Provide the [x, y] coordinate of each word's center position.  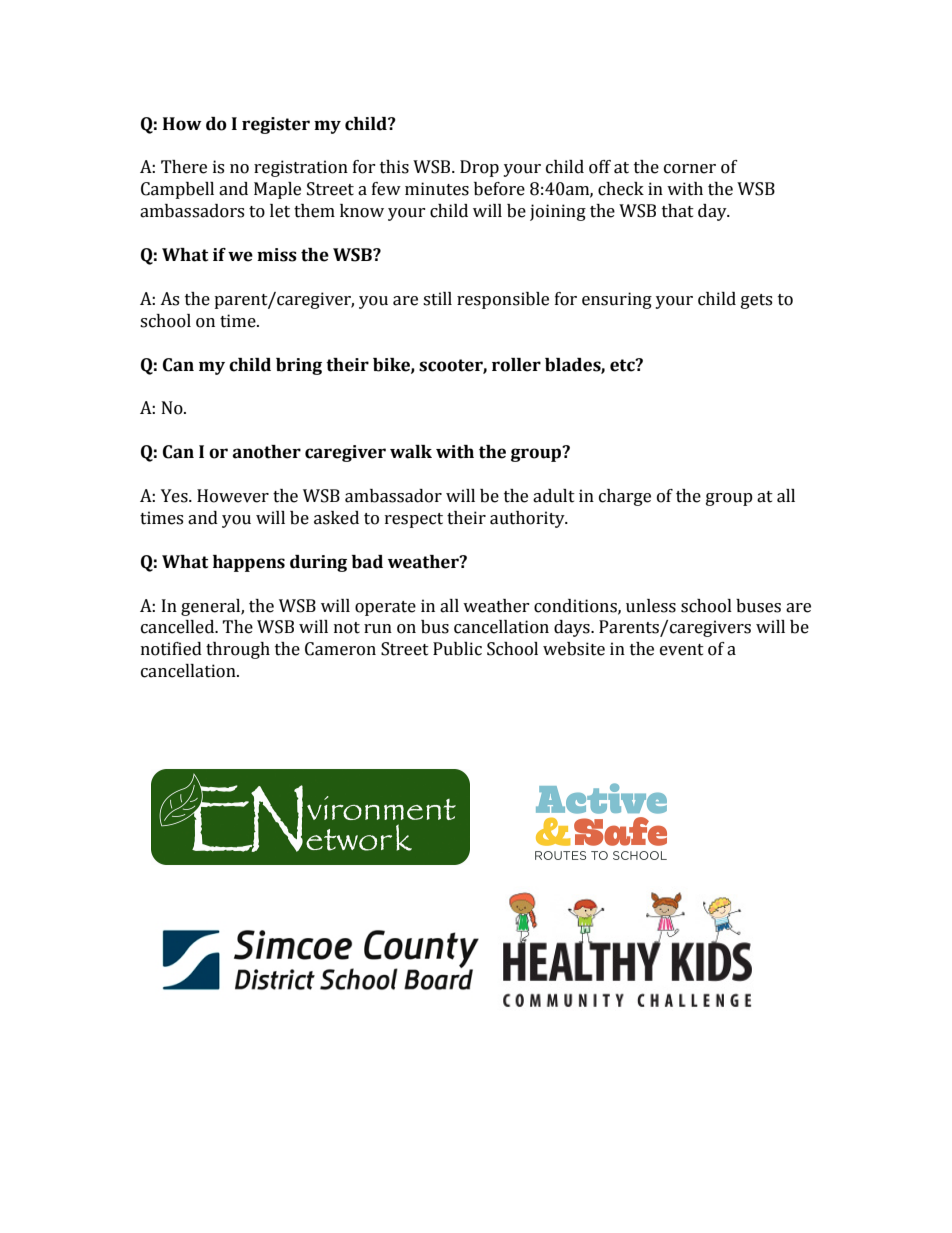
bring [299, 366]
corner [690, 169]
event [682, 650]
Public [457, 649]
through [238, 650]
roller [516, 365]
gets [756, 301]
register [276, 125]
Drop [479, 168]
